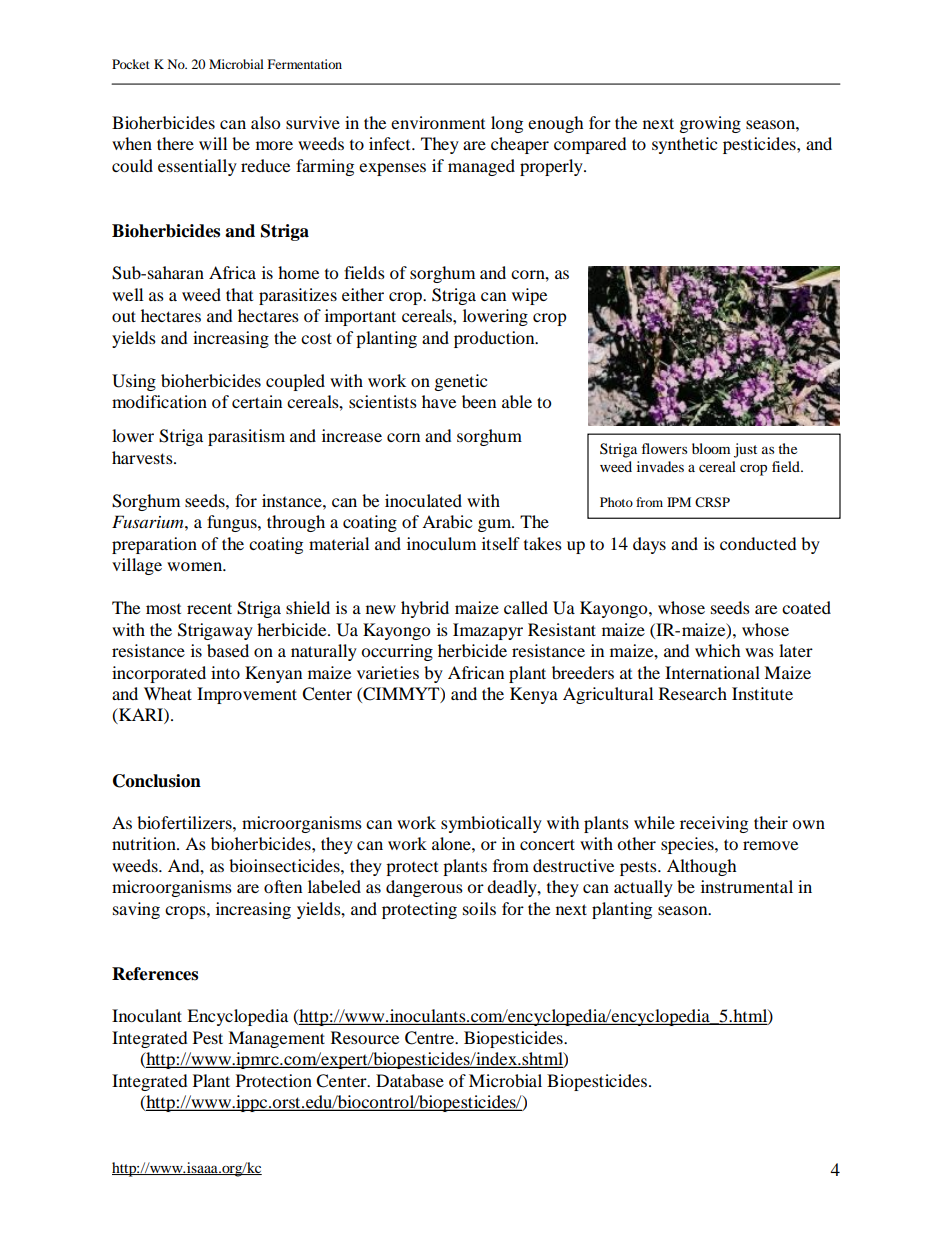 Image resolution: width=952 pixels, height=1233 pixels. What do you see at coordinates (693, 693) in the page?
I see `Research` at bounding box center [693, 693].
